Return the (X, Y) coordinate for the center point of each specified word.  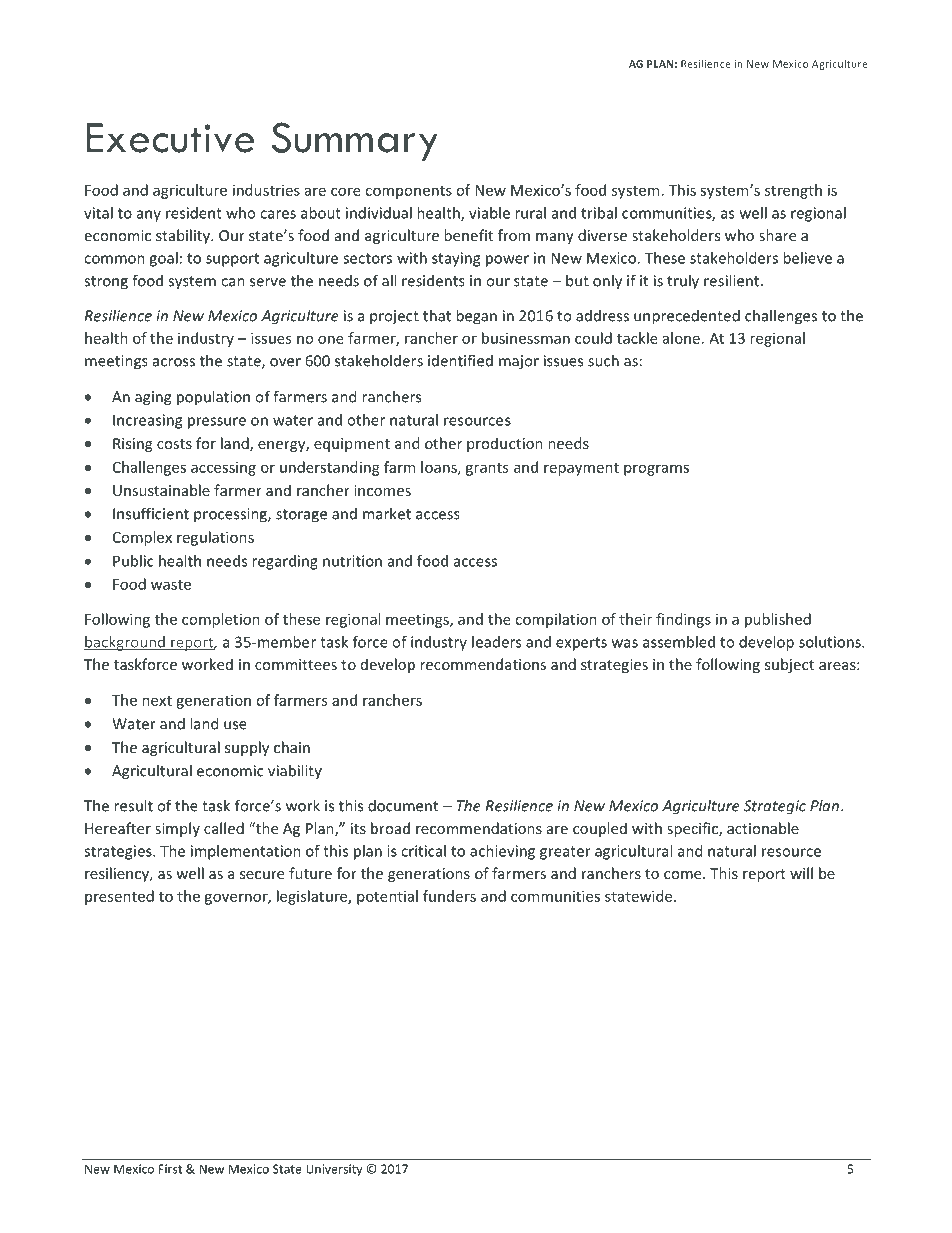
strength (793, 191)
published (778, 620)
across (174, 362)
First (170, 1169)
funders (449, 896)
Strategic (775, 807)
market (387, 513)
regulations (215, 538)
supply (247, 748)
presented (119, 897)
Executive (171, 138)
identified (460, 360)
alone (681, 338)
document (403, 805)
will (801, 873)
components (408, 192)
